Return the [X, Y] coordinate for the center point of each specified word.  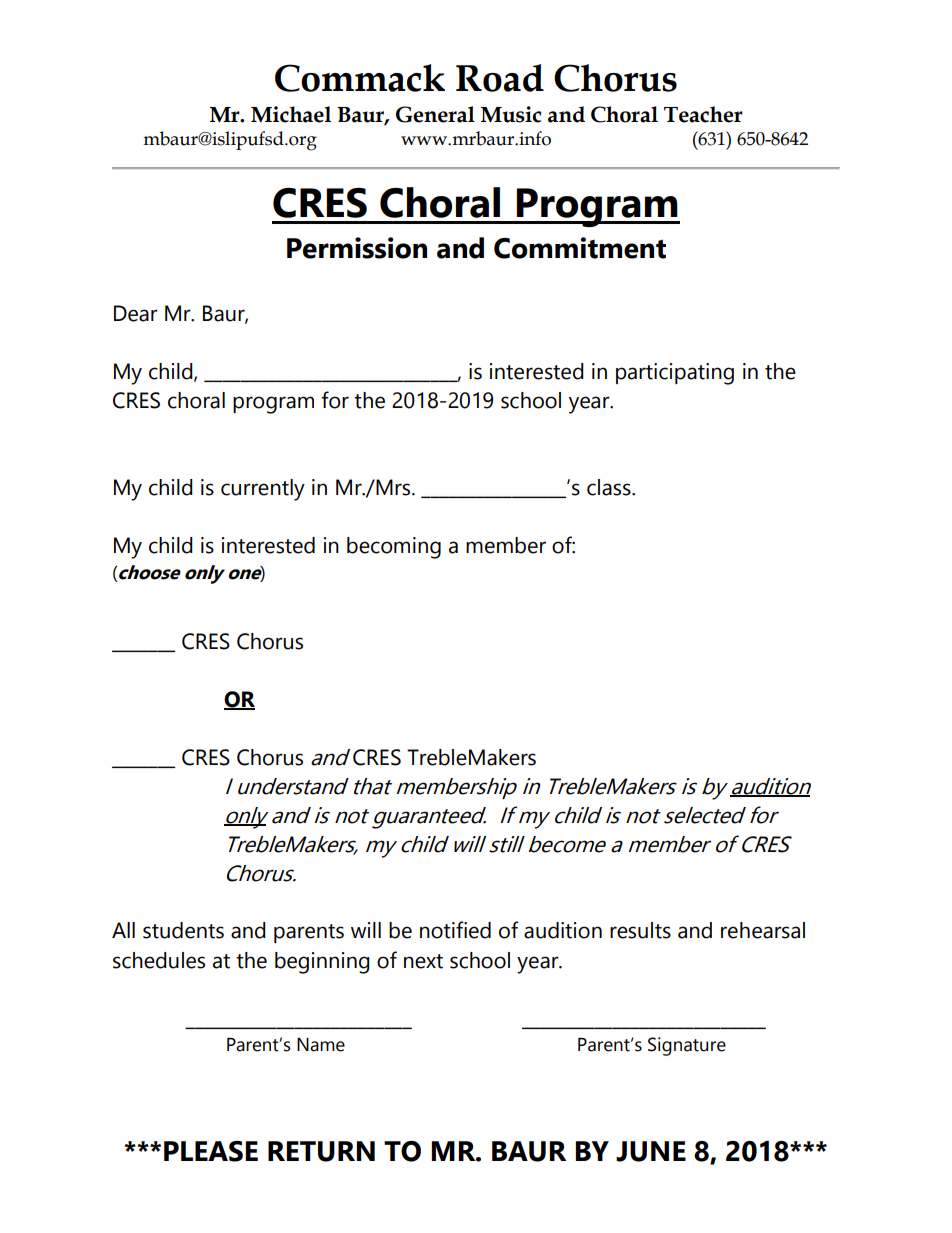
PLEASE [211, 1151]
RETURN [321, 1151]
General [435, 114]
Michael [291, 114]
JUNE [651, 1151]
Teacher [703, 114]
